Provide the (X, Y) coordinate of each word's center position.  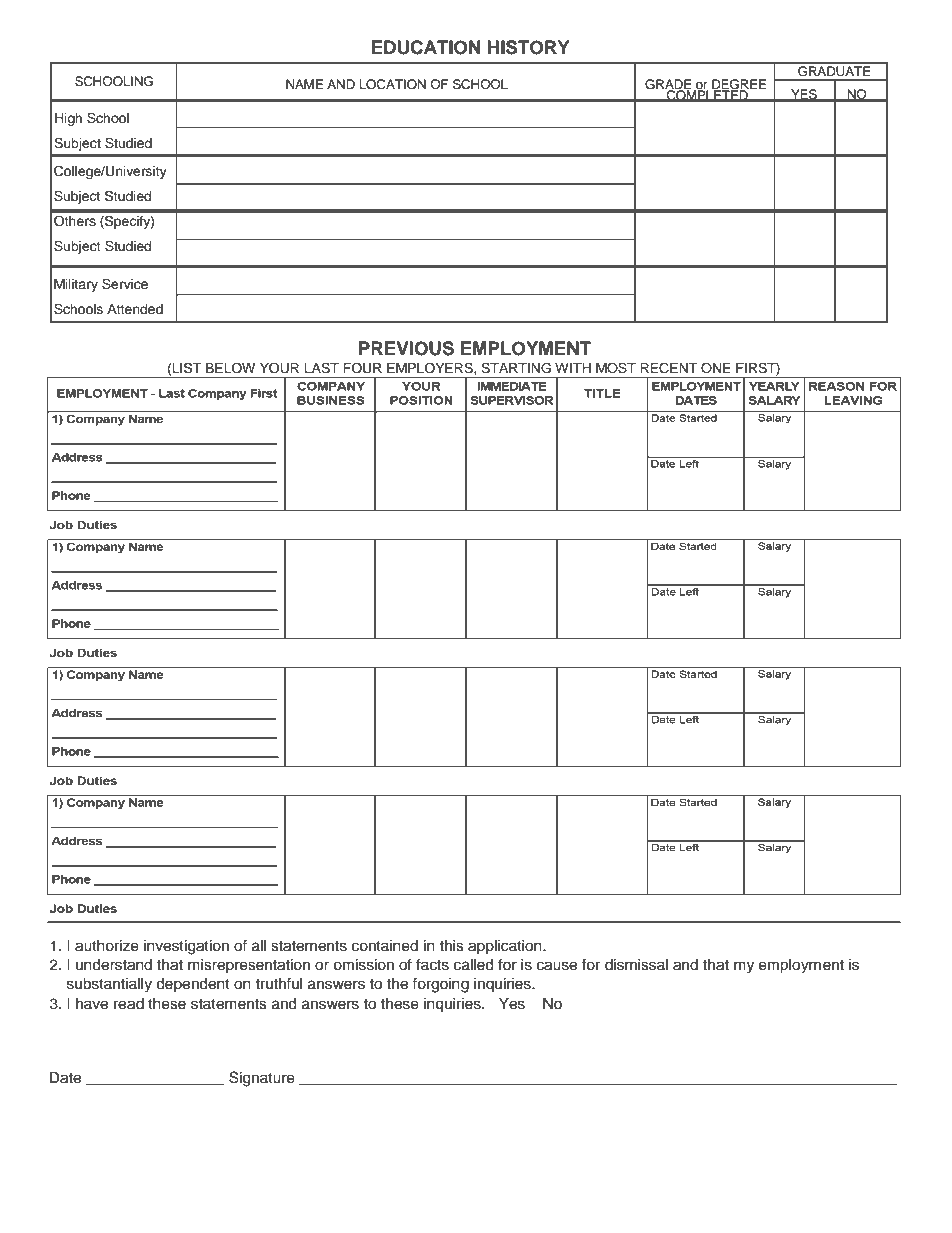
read (129, 1004)
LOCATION (393, 84)
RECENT (668, 368)
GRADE (668, 85)
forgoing (440, 985)
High (68, 119)
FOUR (362, 368)
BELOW (230, 368)
